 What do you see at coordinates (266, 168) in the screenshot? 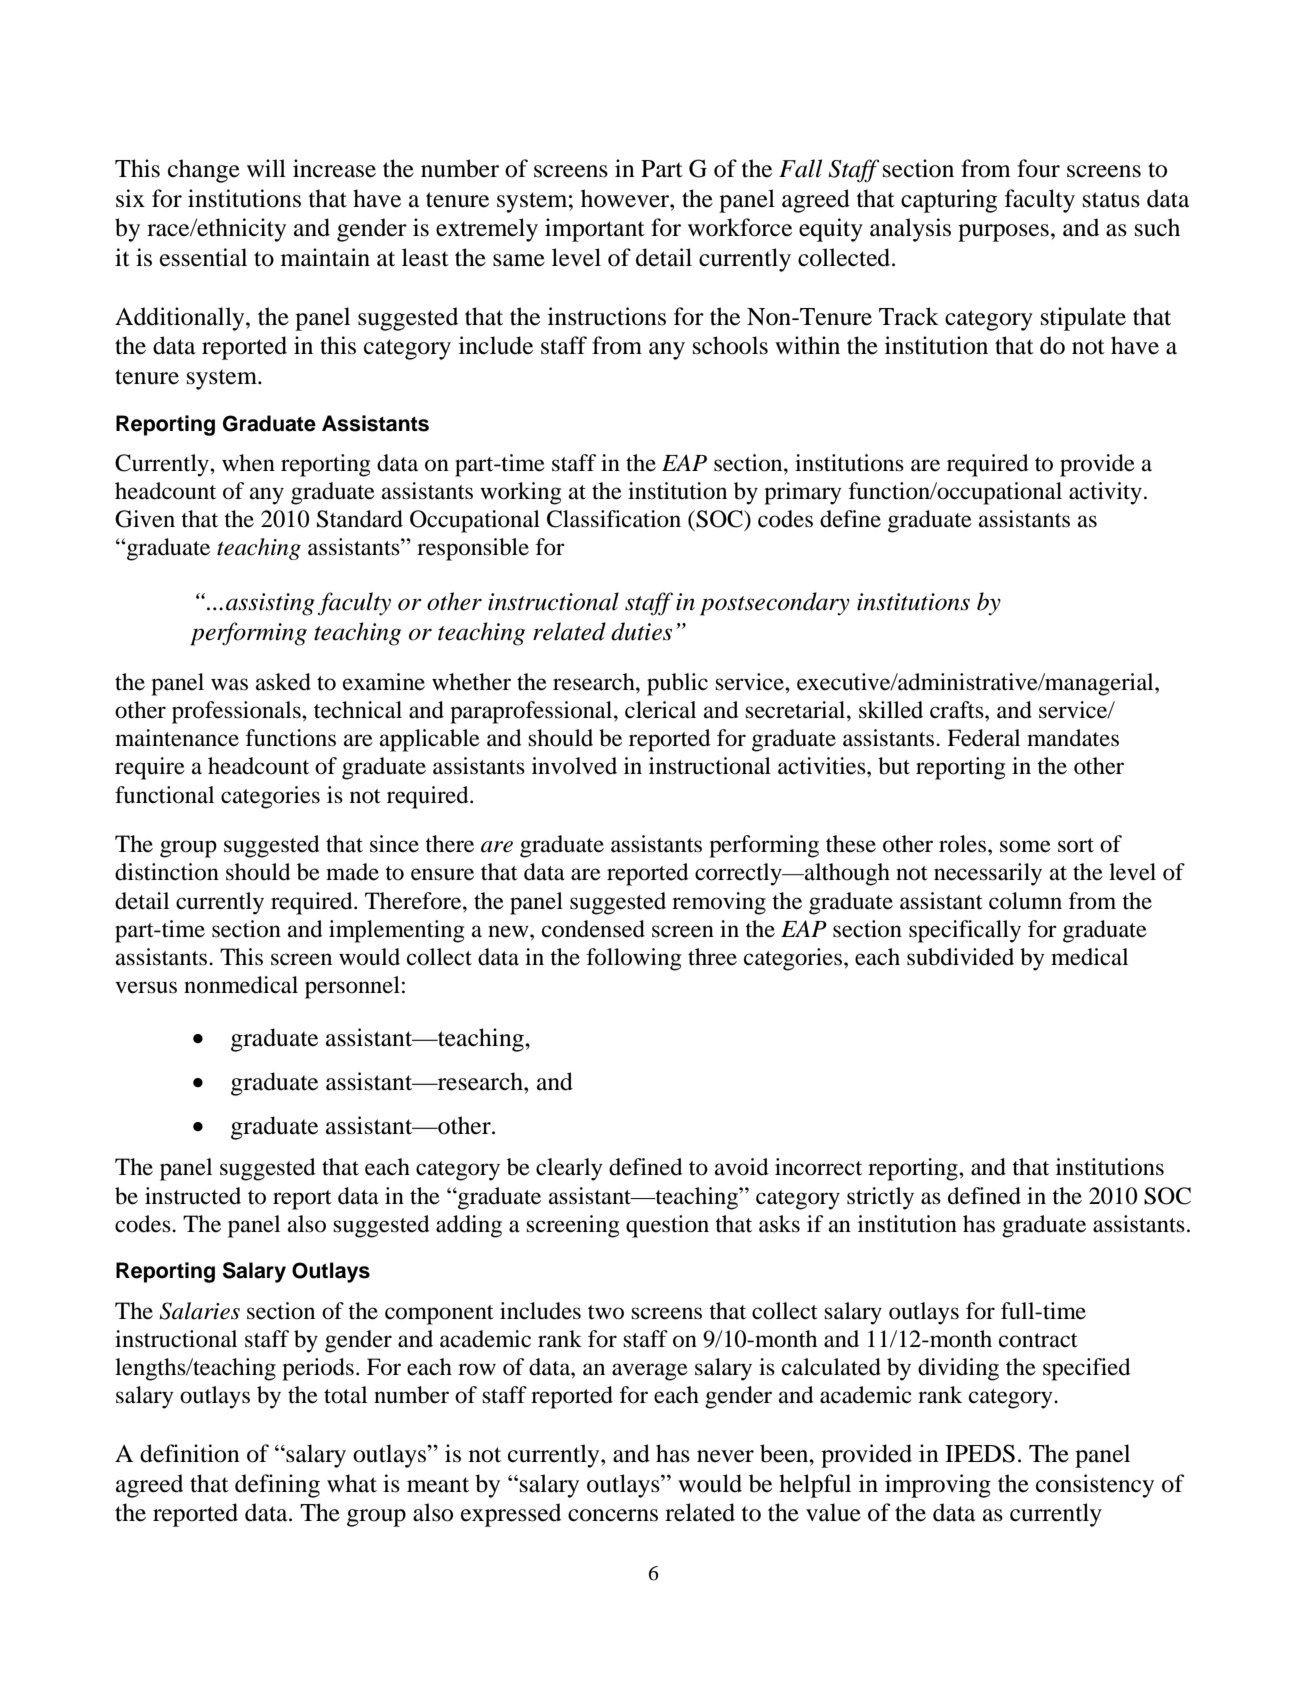
I see `will` at bounding box center [266, 168].
